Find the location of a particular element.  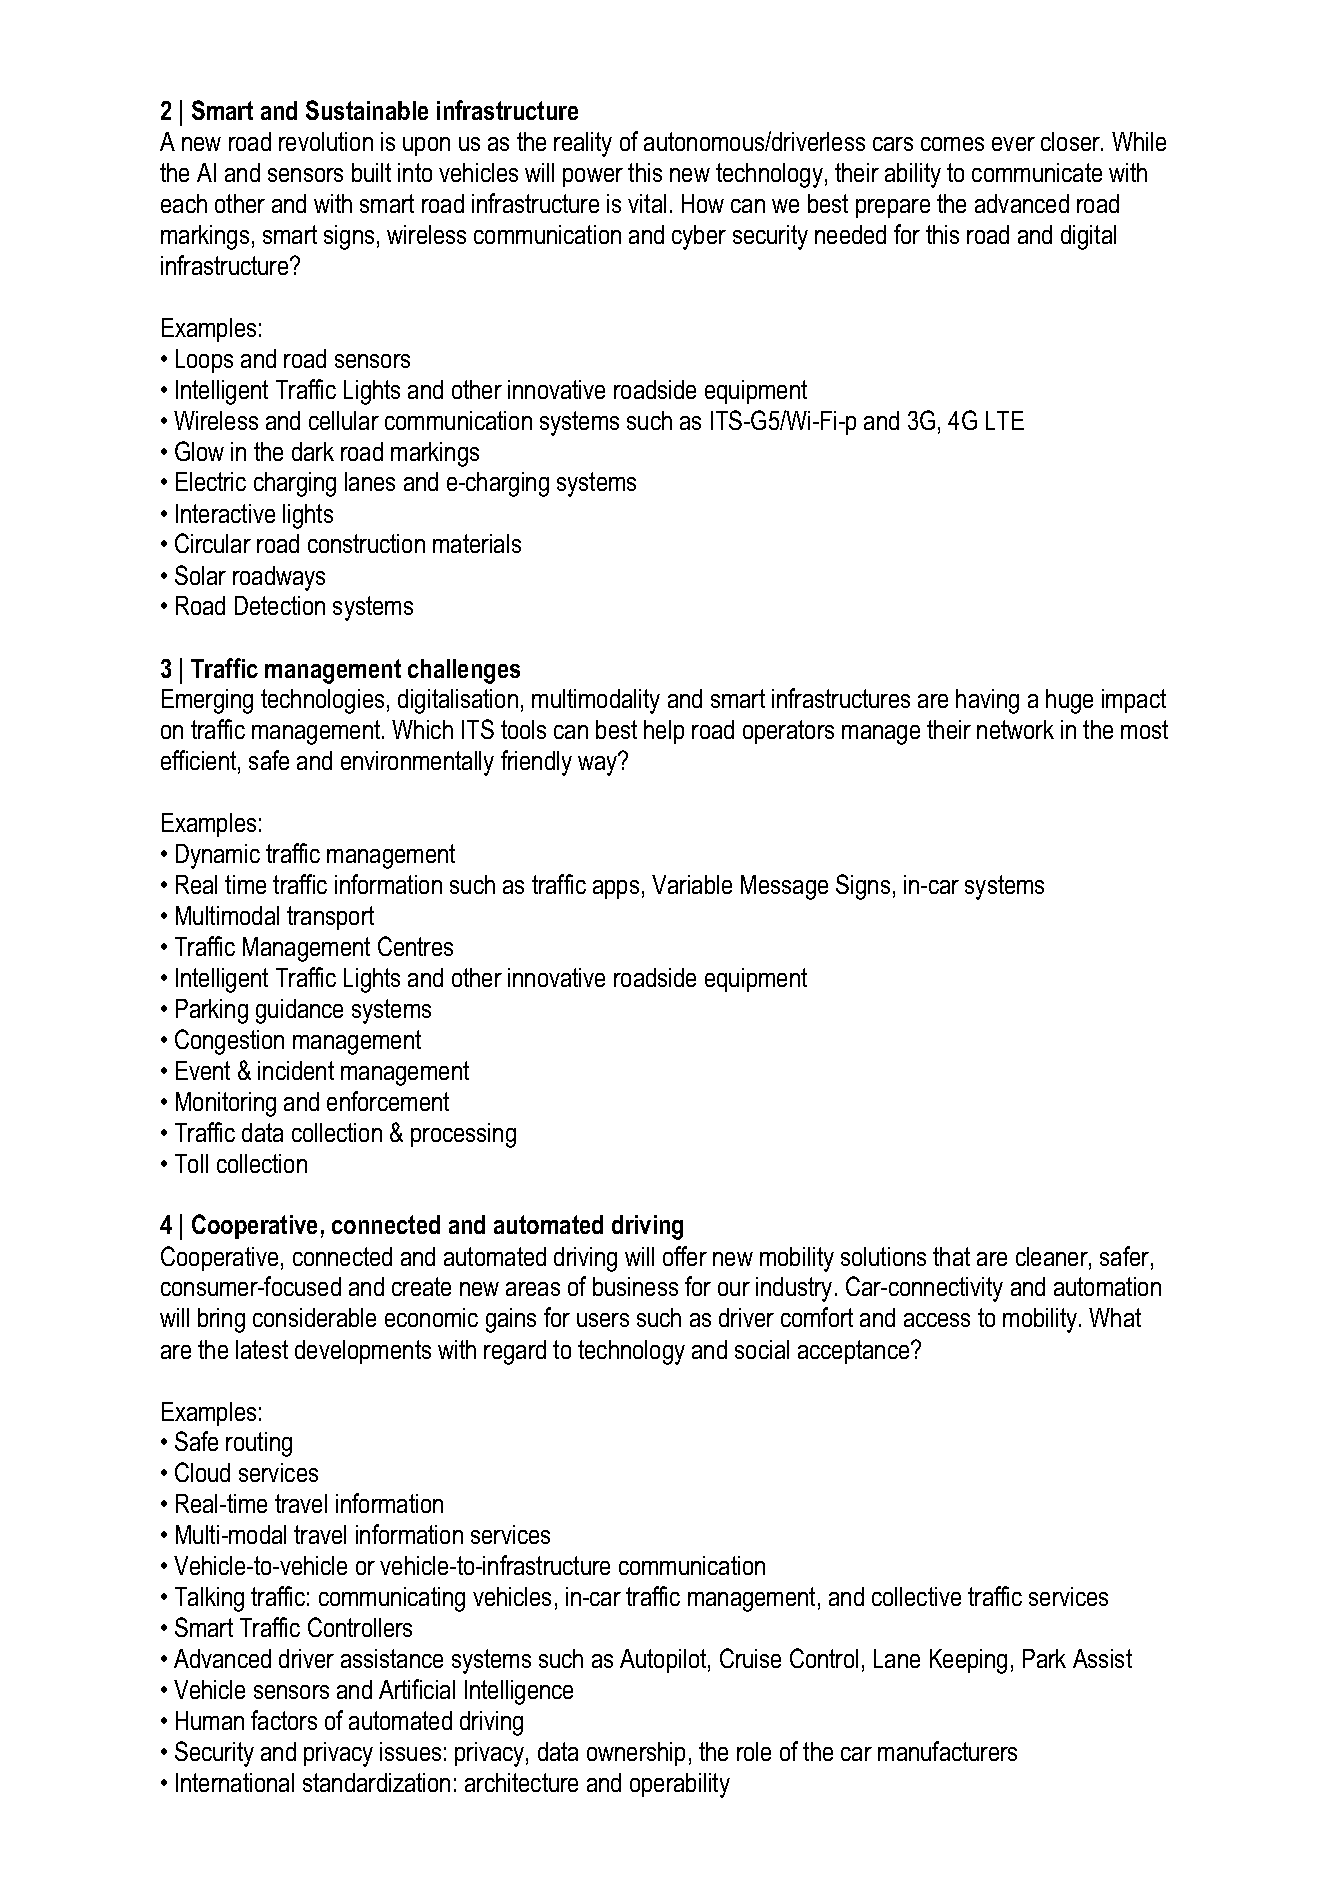

LTE is located at coordinates (1005, 420).
